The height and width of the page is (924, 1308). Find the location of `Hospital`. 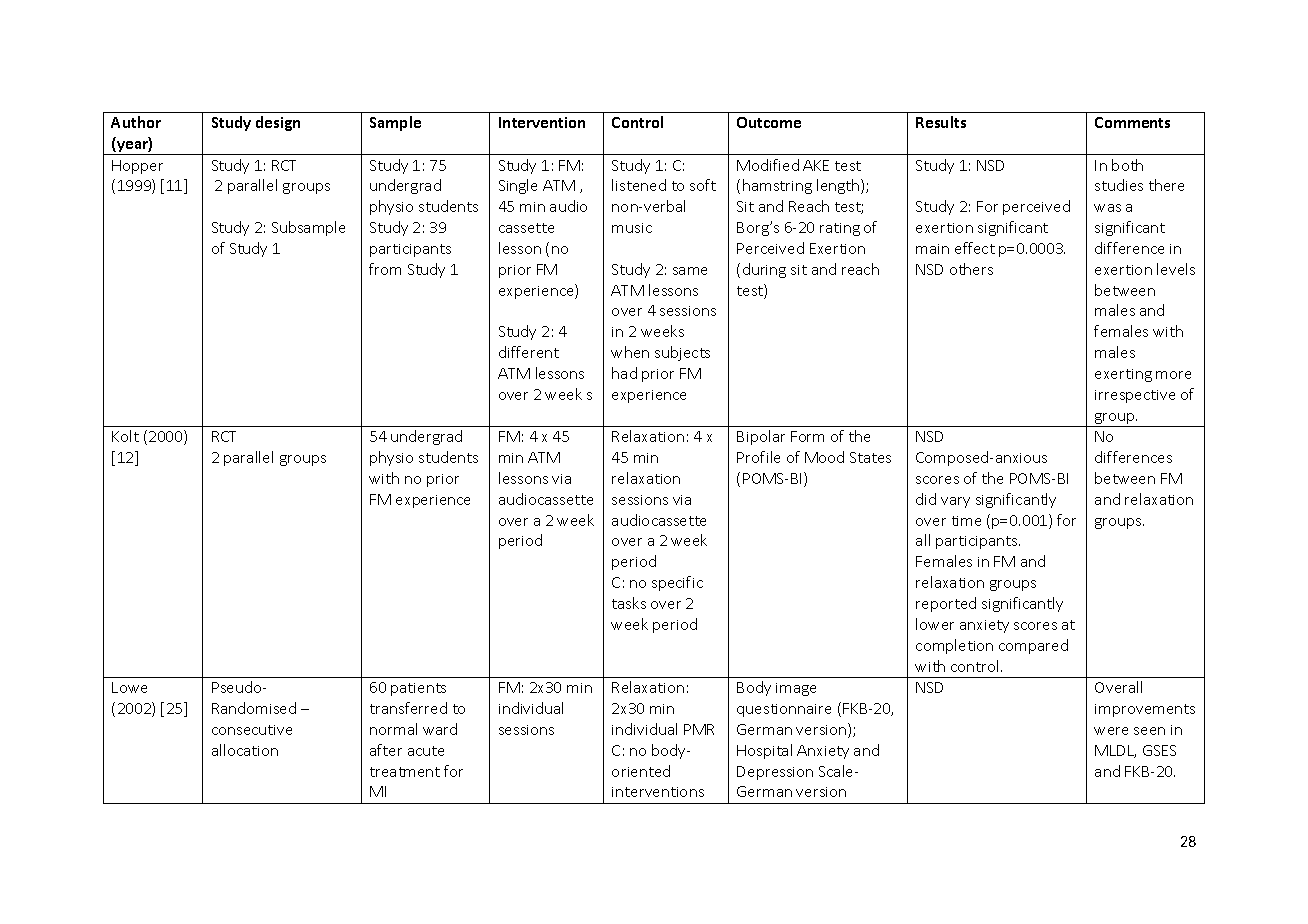

Hospital is located at coordinates (764, 751).
